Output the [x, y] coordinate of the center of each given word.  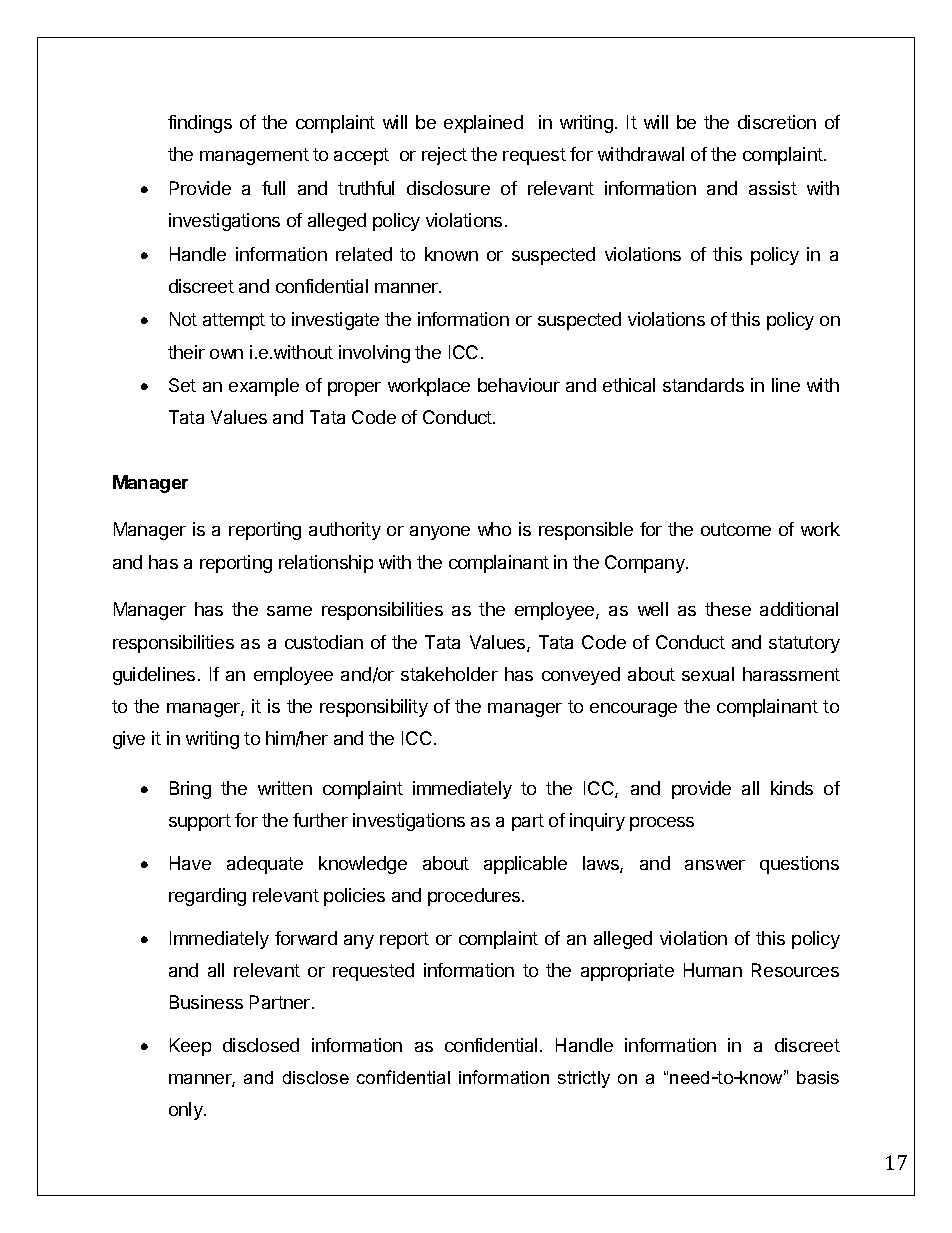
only [187, 1111]
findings [200, 124]
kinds [792, 788]
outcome [736, 529]
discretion [777, 122]
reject [444, 156]
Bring [190, 790]
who [494, 529]
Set [182, 385]
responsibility [374, 708]
